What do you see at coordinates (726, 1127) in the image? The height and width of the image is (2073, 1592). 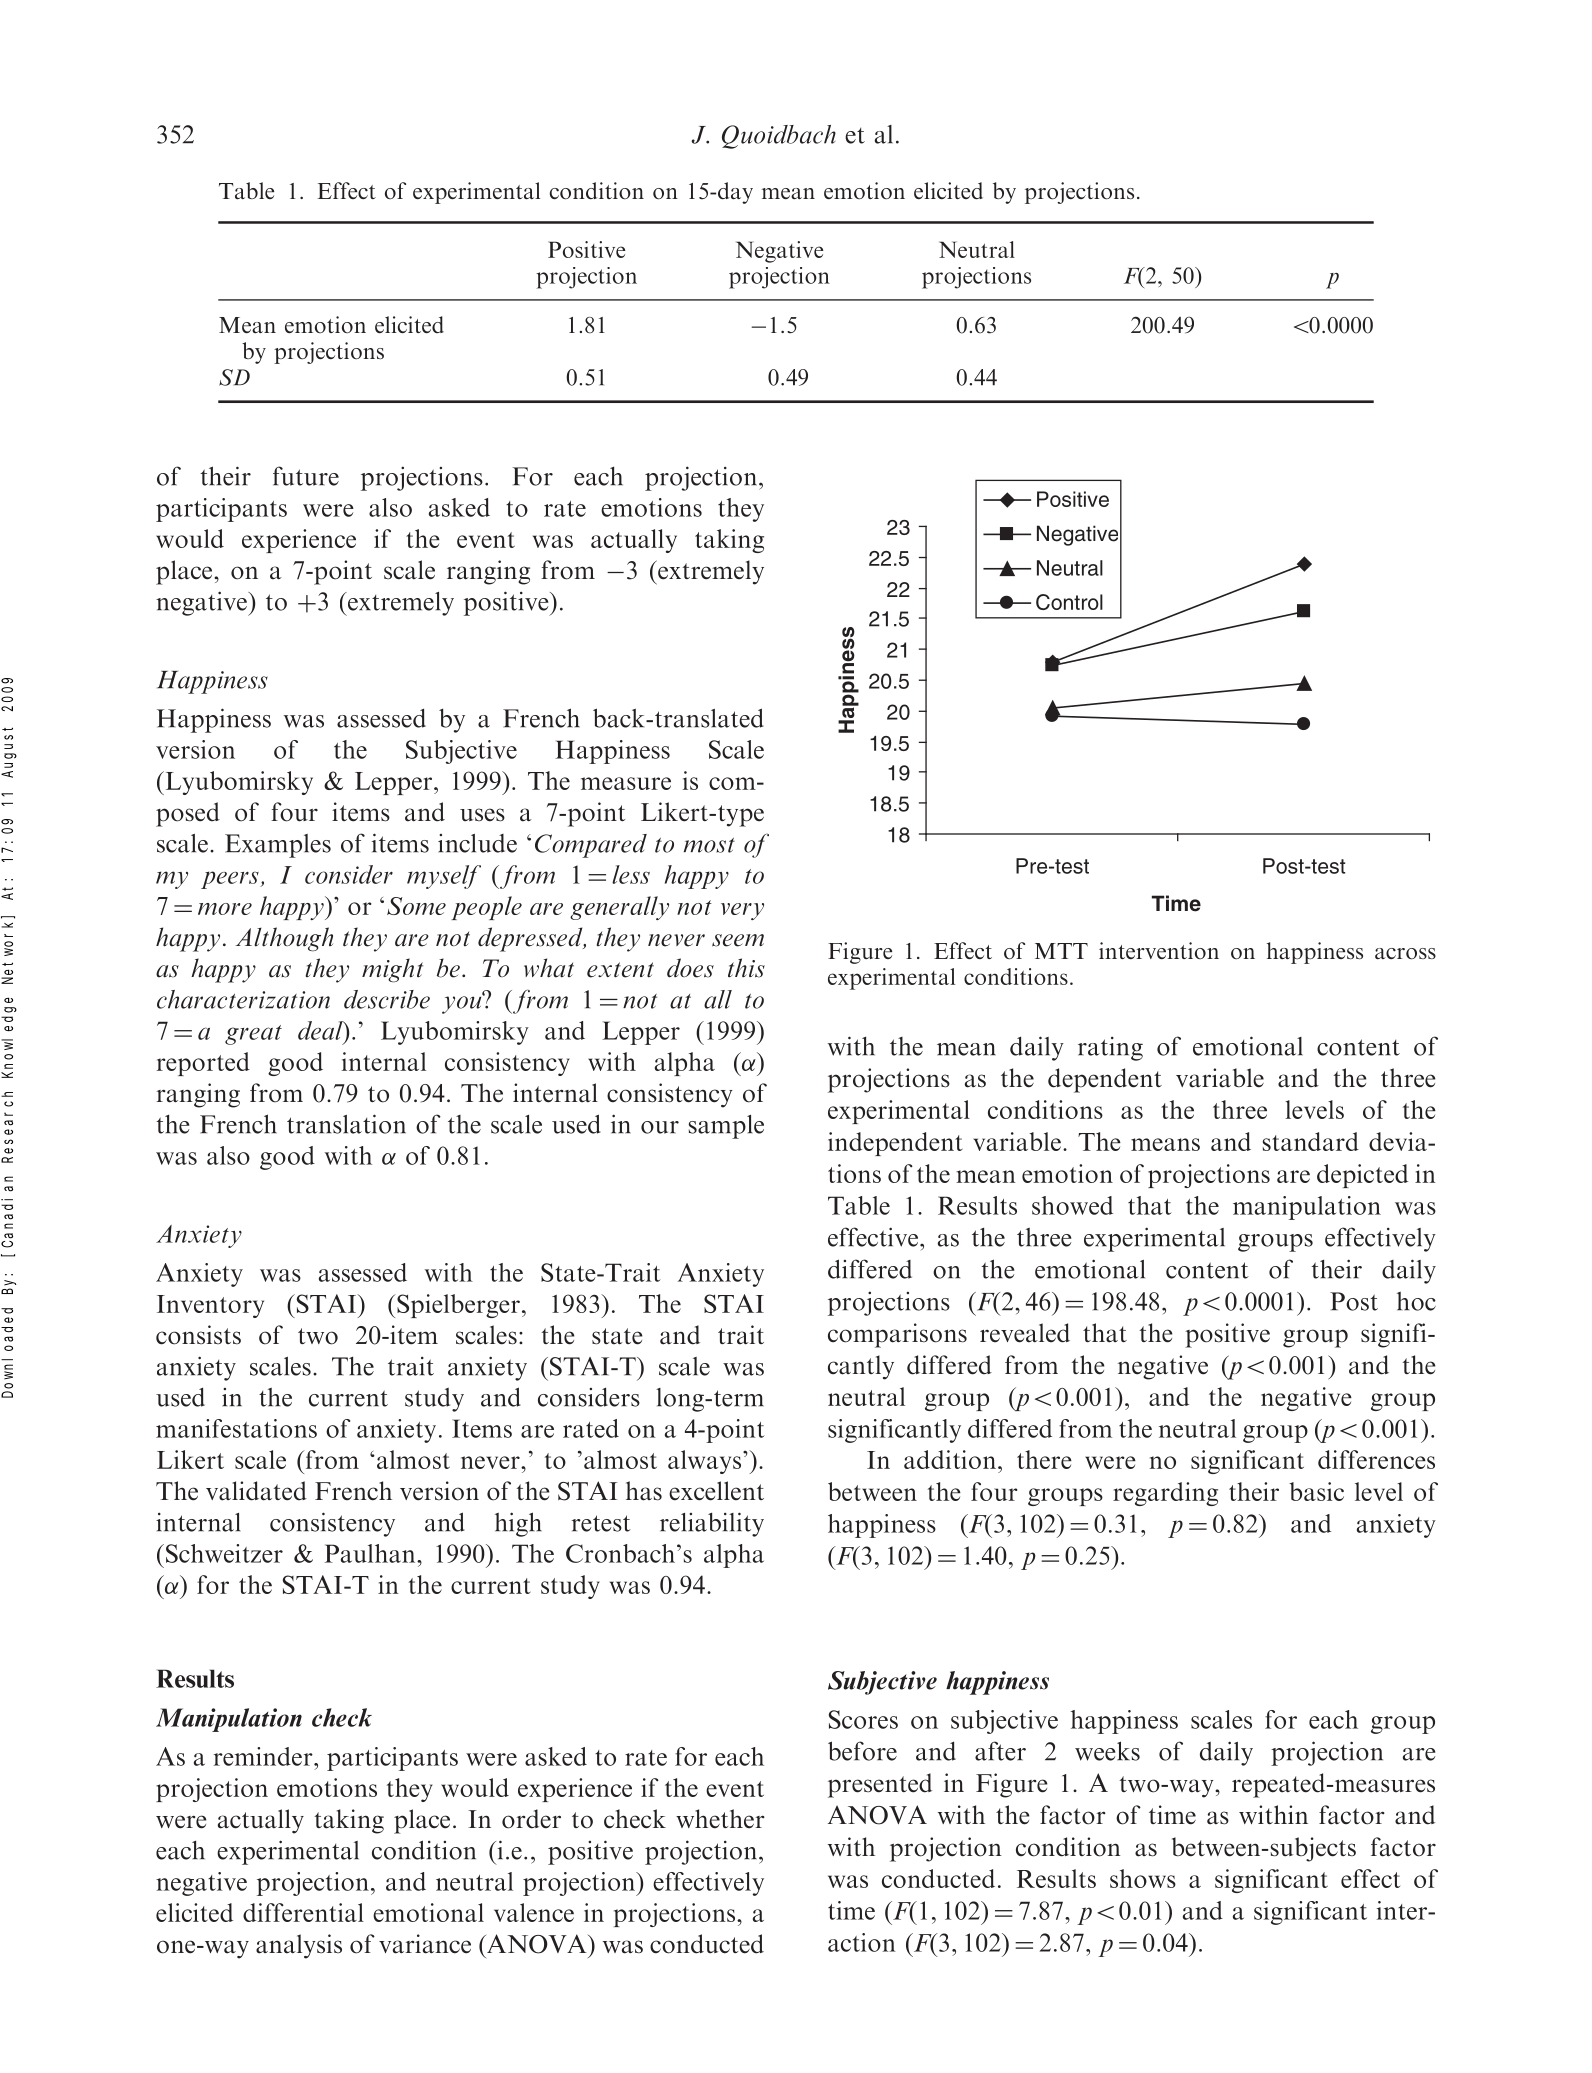 I see `sample` at bounding box center [726, 1127].
